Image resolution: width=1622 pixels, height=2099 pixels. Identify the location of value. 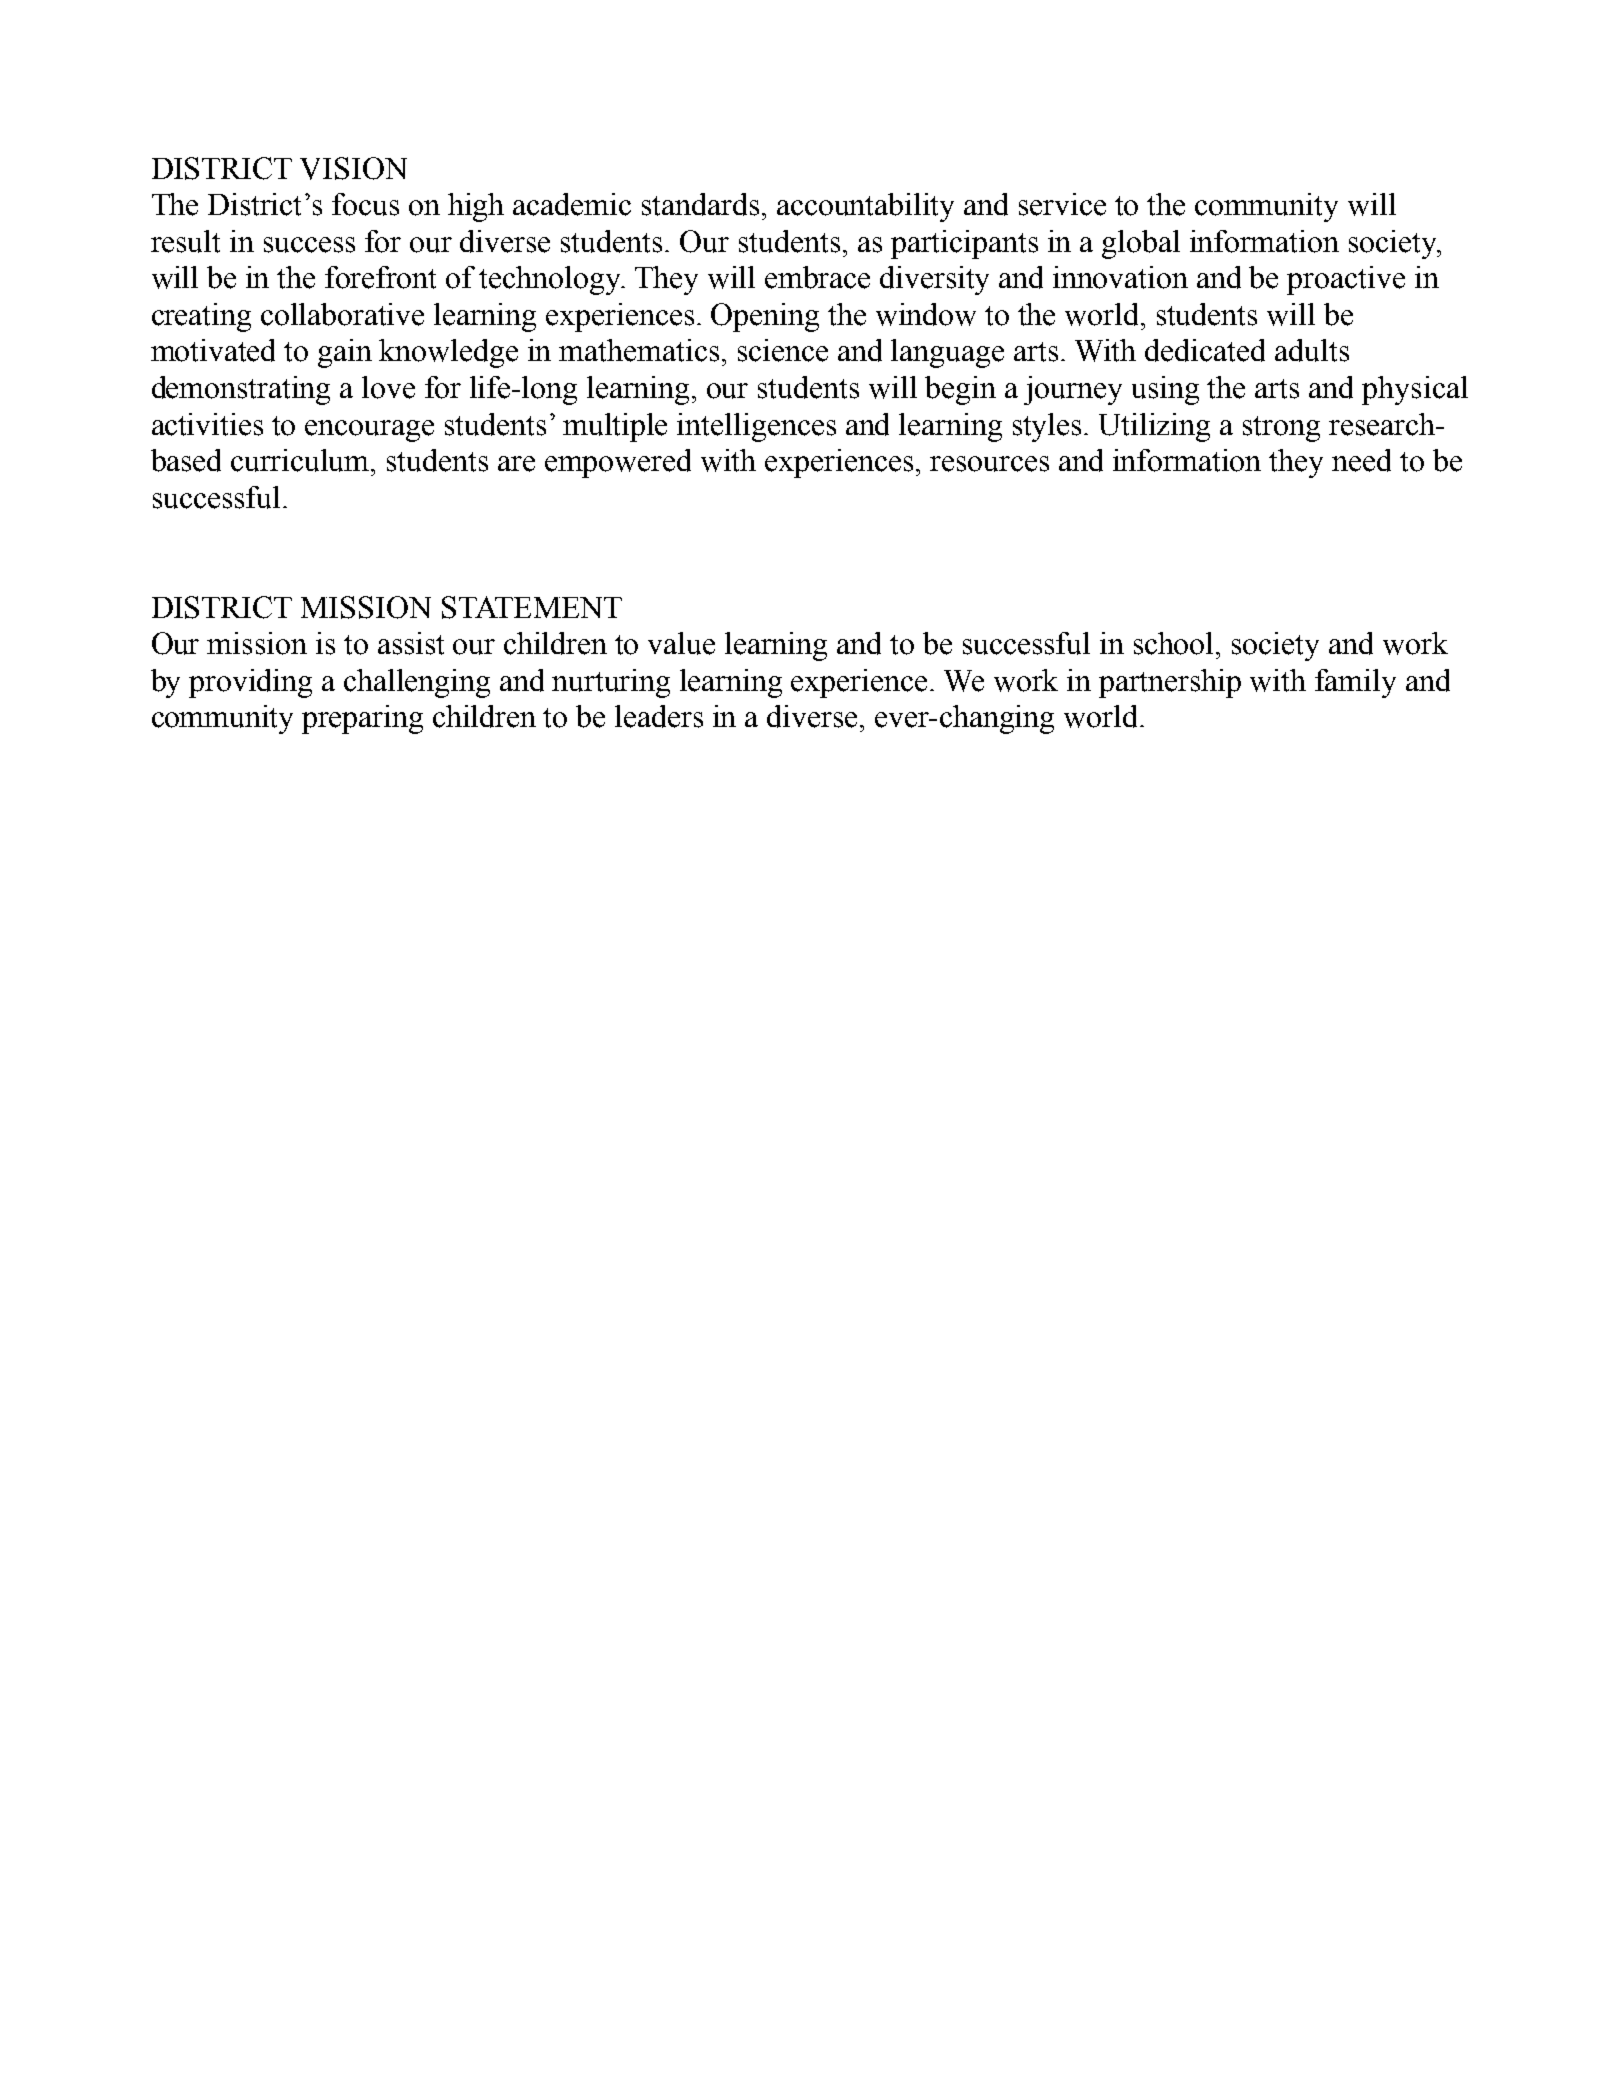
(681, 643).
